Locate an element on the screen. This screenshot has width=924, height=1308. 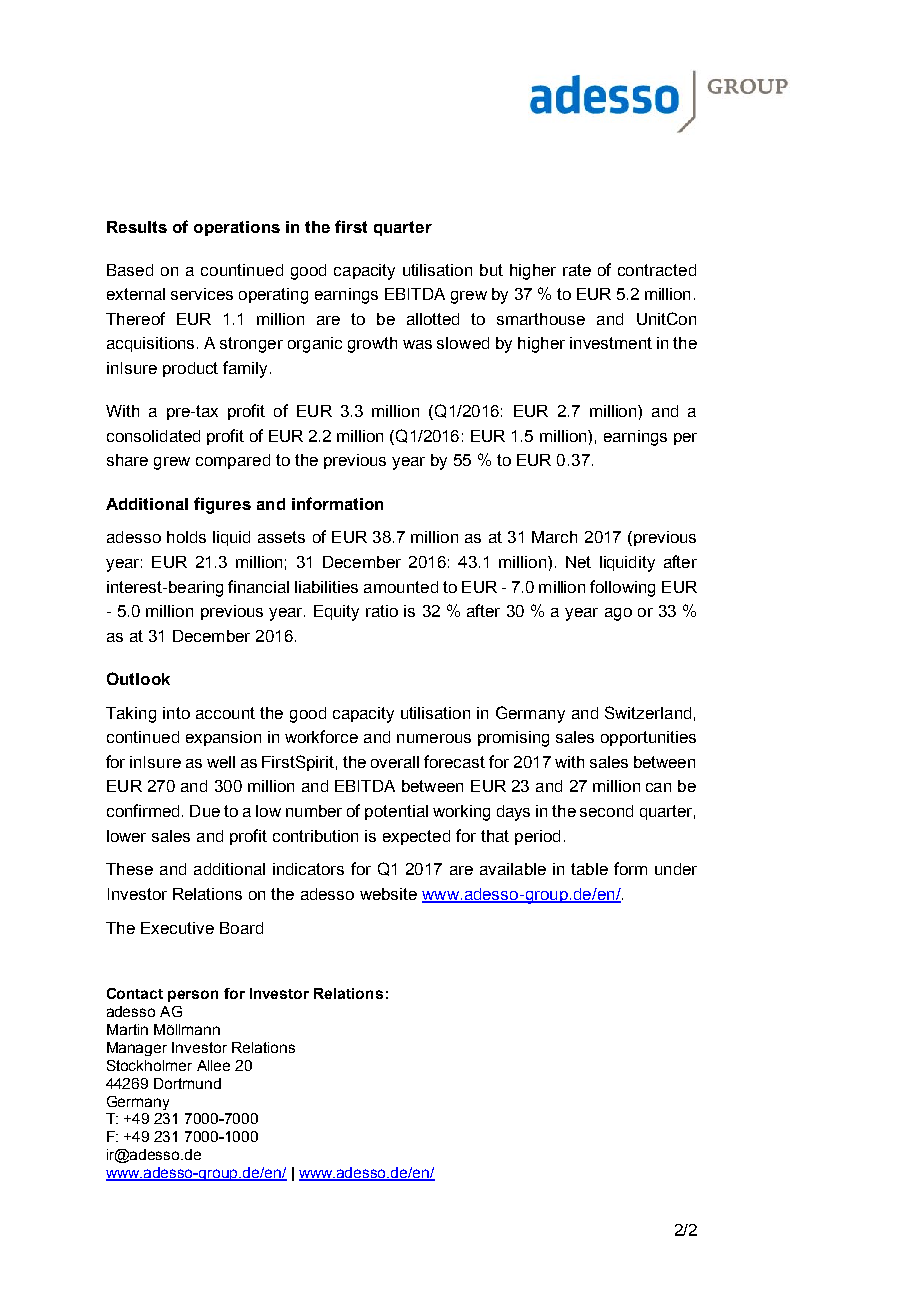
website is located at coordinates (388, 894).
